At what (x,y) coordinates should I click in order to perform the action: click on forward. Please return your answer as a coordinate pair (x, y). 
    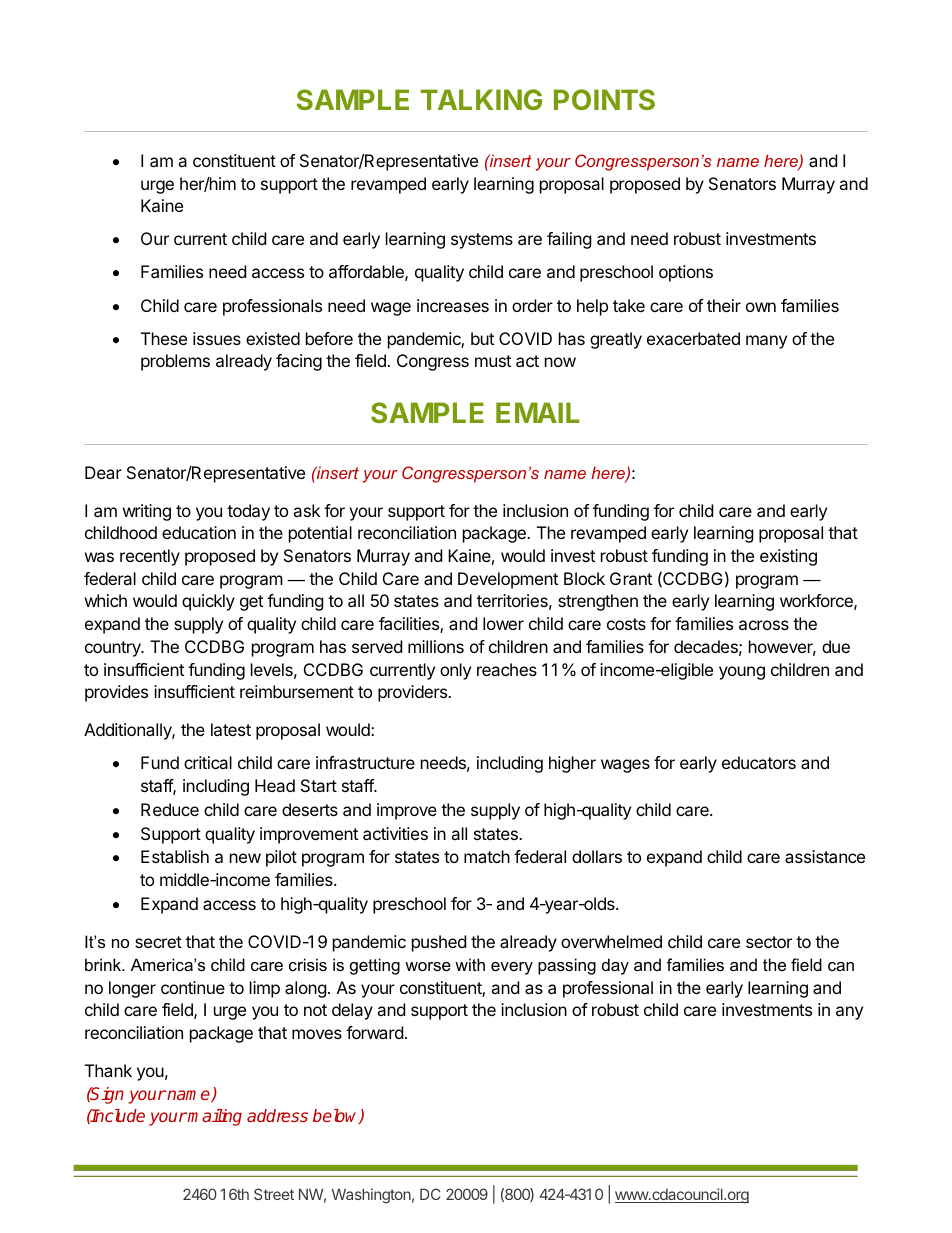
    Looking at the image, I should click on (374, 1032).
